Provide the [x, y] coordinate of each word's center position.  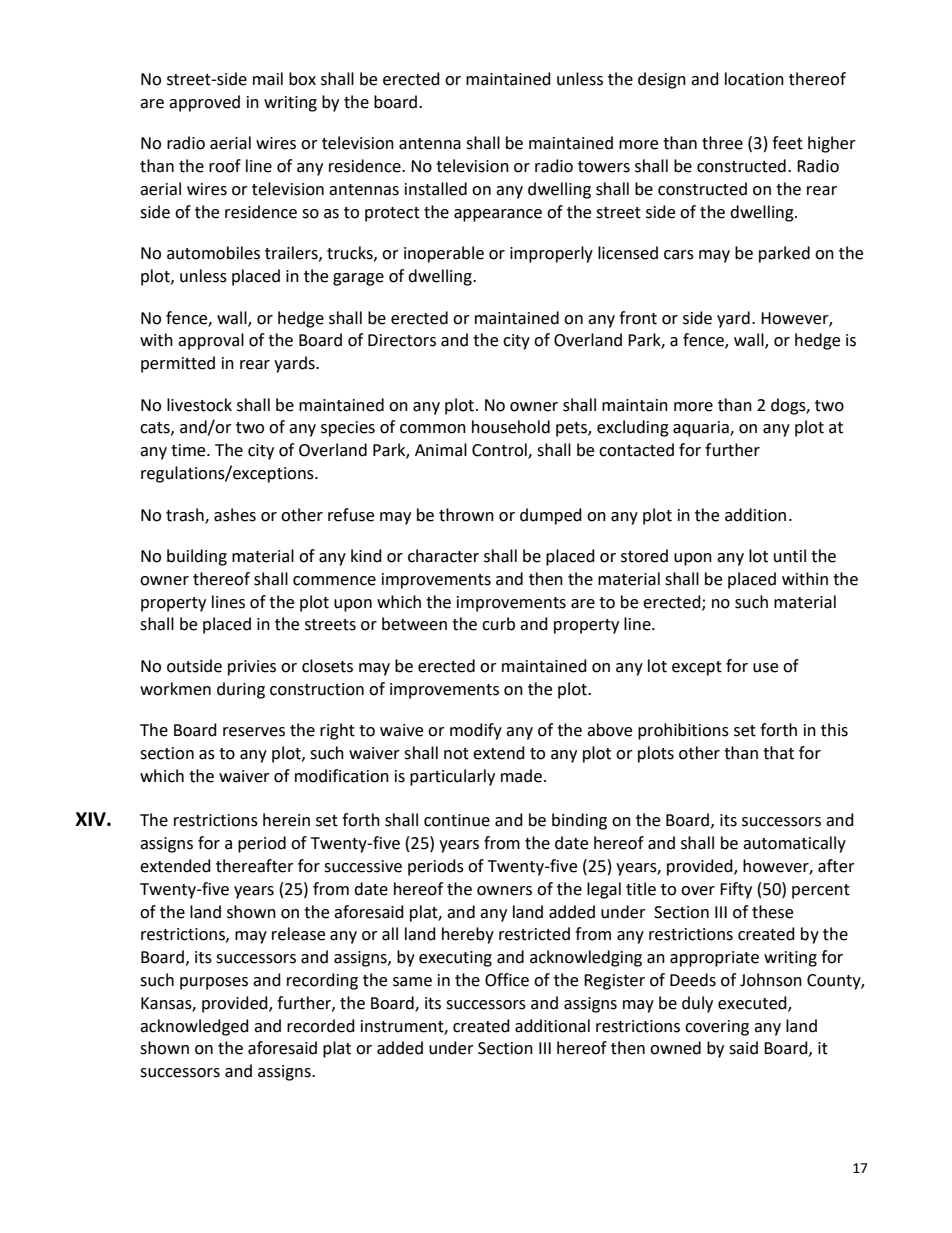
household [511, 427]
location [754, 79]
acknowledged [194, 1027]
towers [604, 167]
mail [268, 79]
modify [476, 731]
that [778, 753]
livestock [199, 405]
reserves [254, 732]
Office [507, 980]
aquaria [702, 429]
